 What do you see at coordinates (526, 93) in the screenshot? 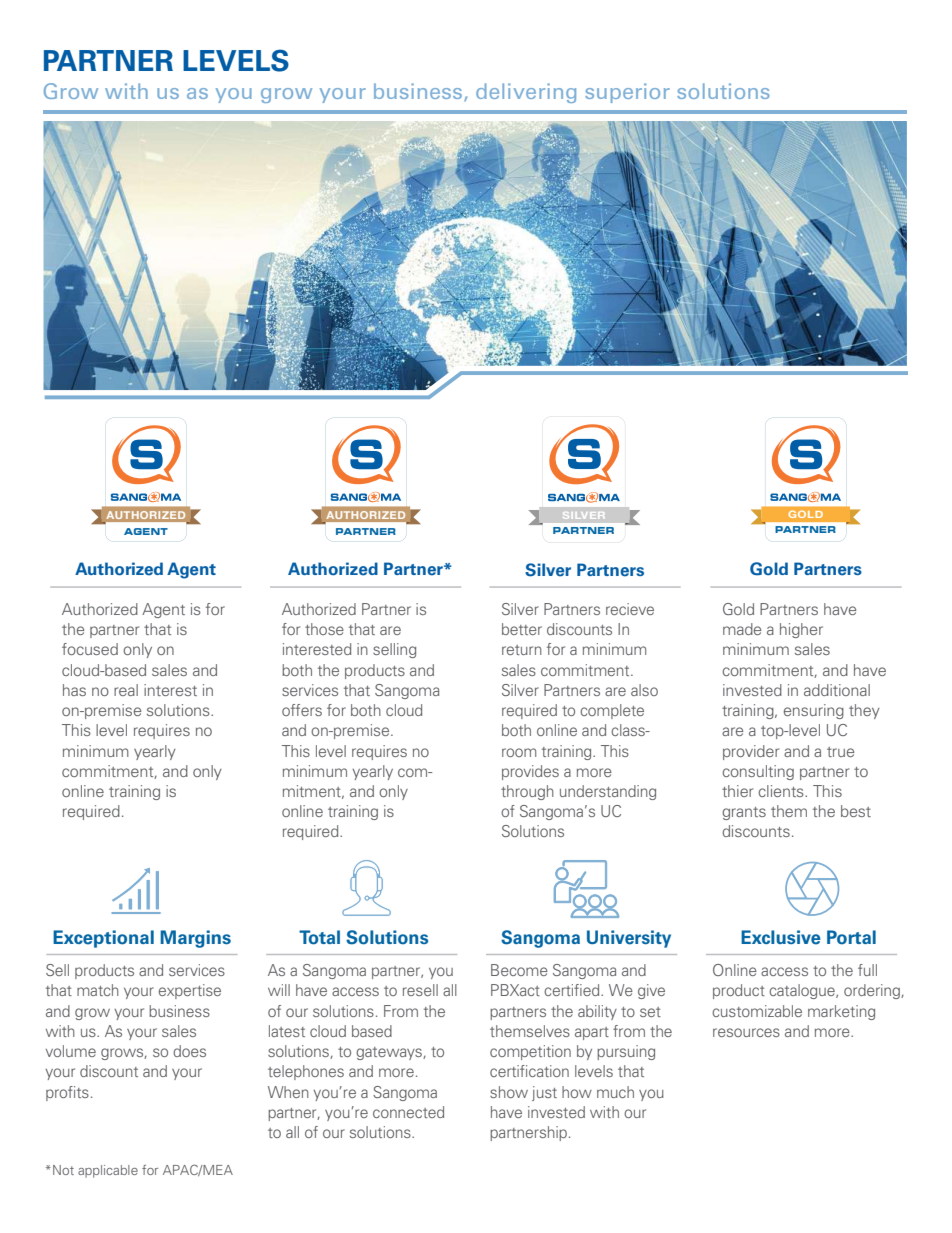
I see `delivering` at bounding box center [526, 93].
